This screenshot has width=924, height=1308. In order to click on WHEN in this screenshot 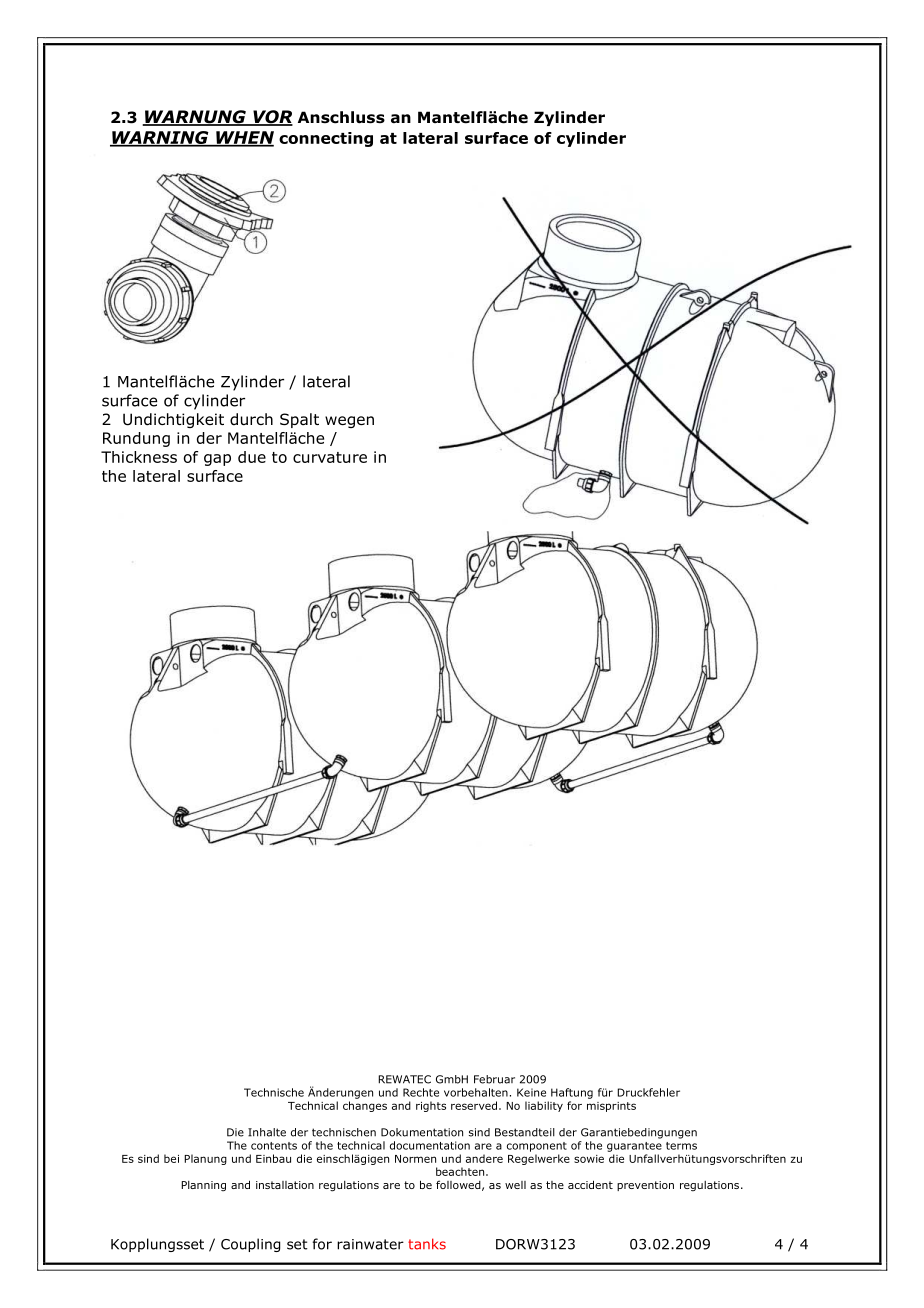, I will do `click(244, 138)`.
